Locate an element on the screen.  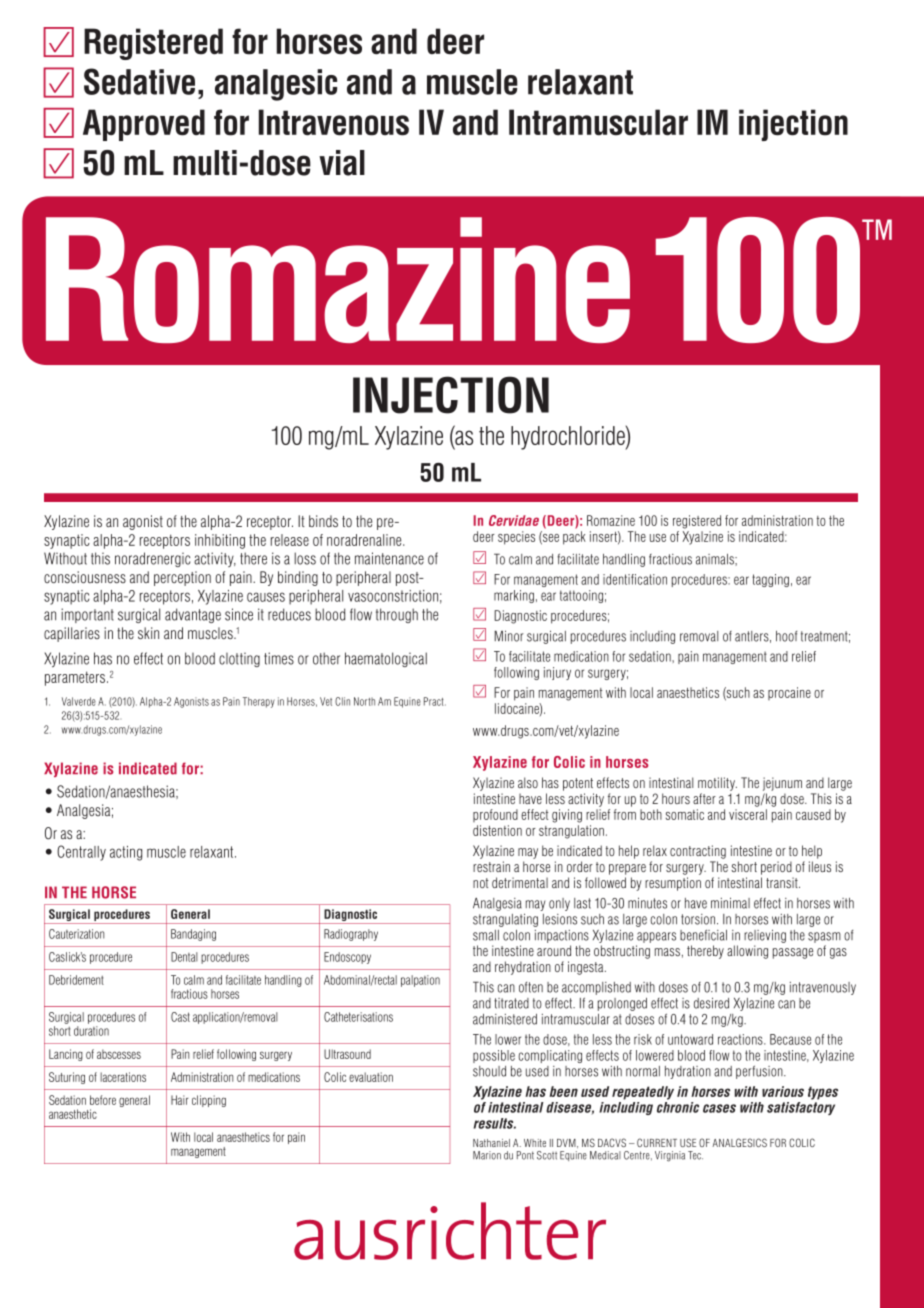
skin is located at coordinates (148, 633).
